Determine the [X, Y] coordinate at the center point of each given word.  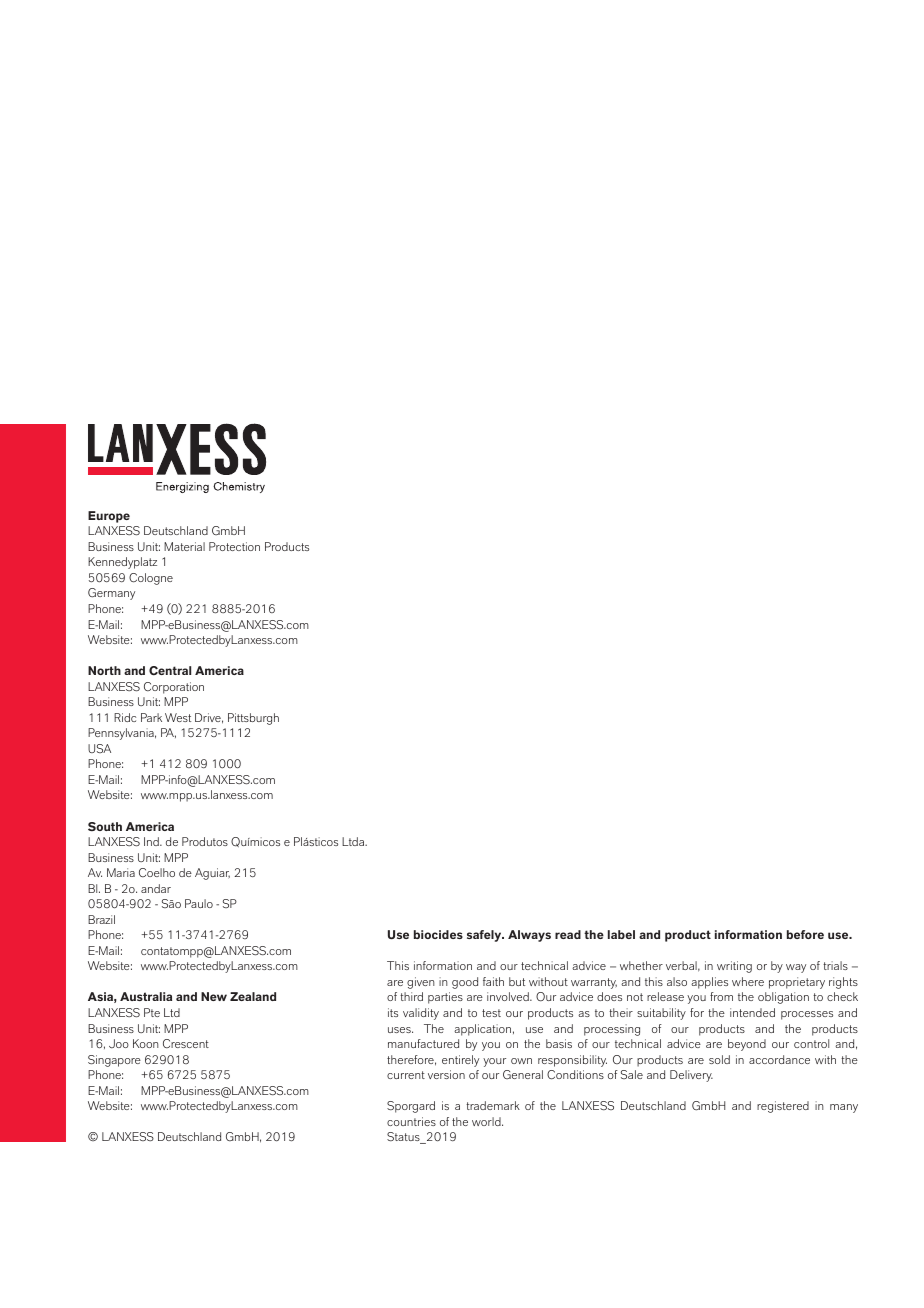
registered [783, 1107]
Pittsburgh [253, 719]
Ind [152, 841]
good [465, 983]
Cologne [151, 579]
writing [734, 967]
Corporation [174, 688]
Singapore [114, 1061]
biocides [438, 934]
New [214, 996]
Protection [234, 546]
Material [184, 546]
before [805, 934]
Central [170, 671]
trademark [493, 1105]
